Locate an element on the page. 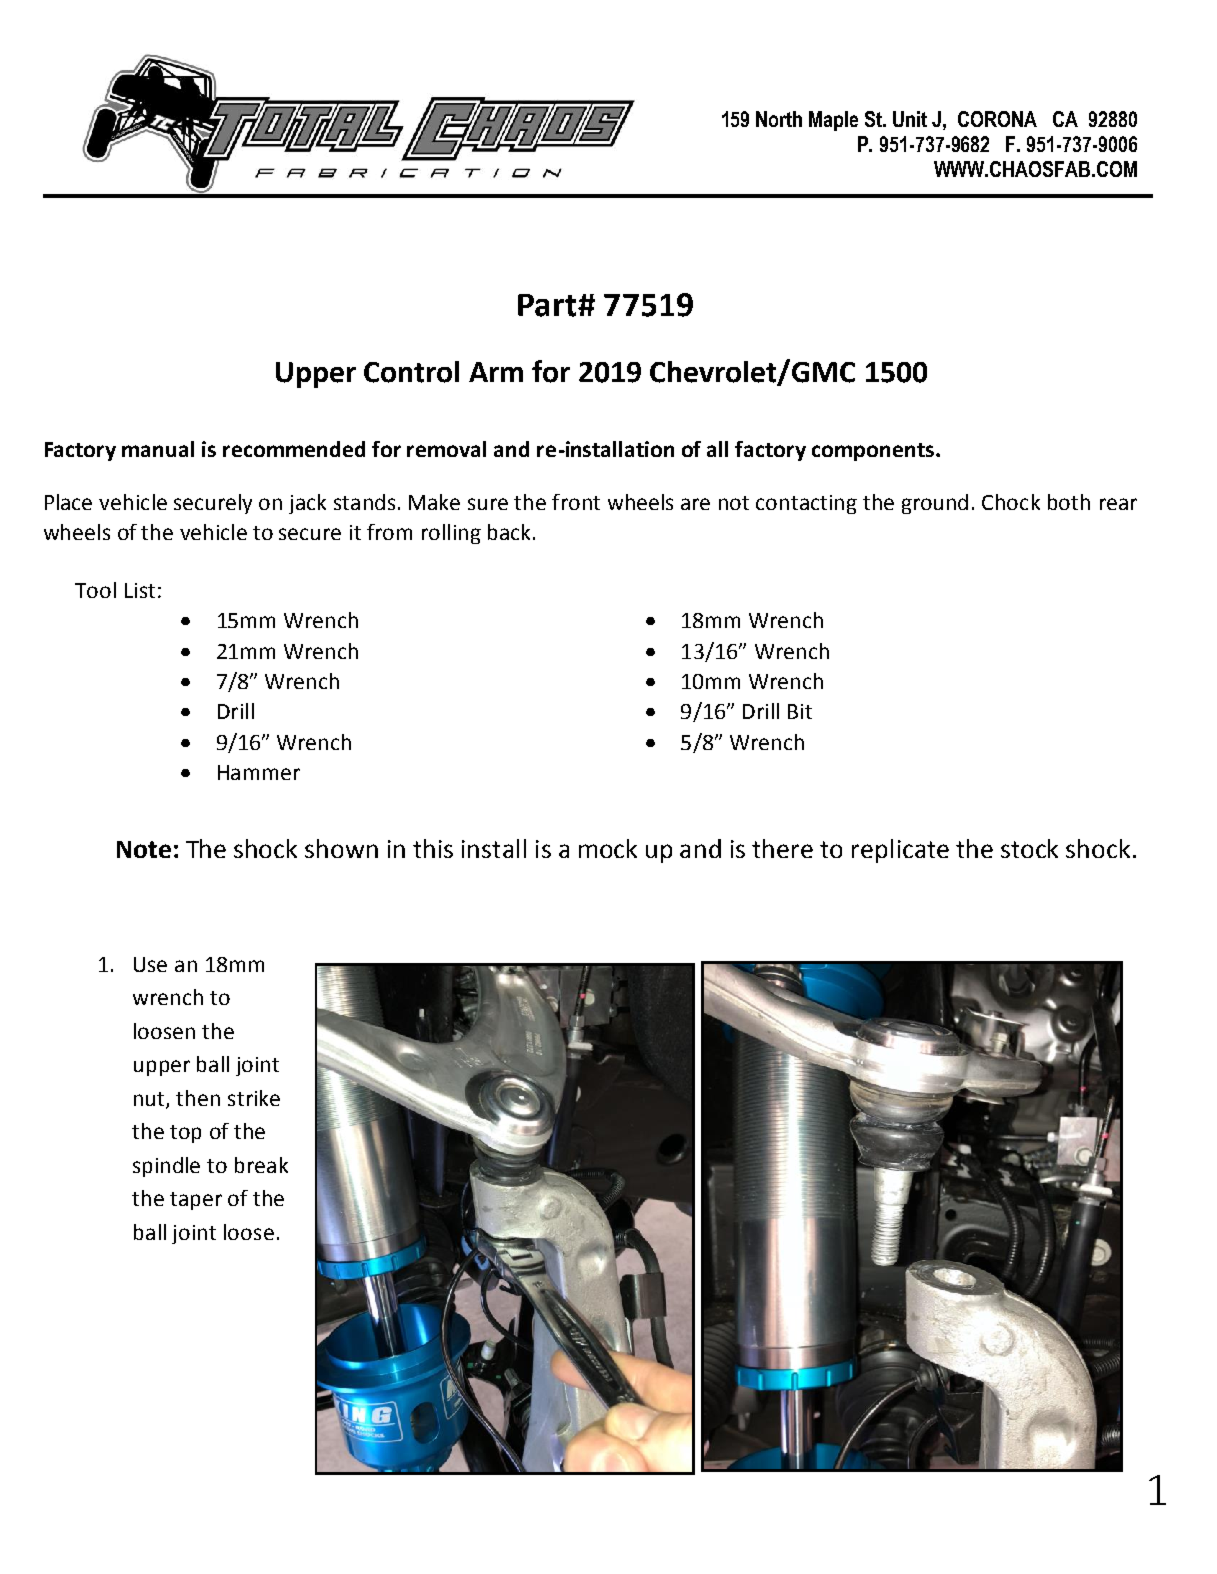 This document has width=1217, height=1574. mock is located at coordinates (608, 848).
